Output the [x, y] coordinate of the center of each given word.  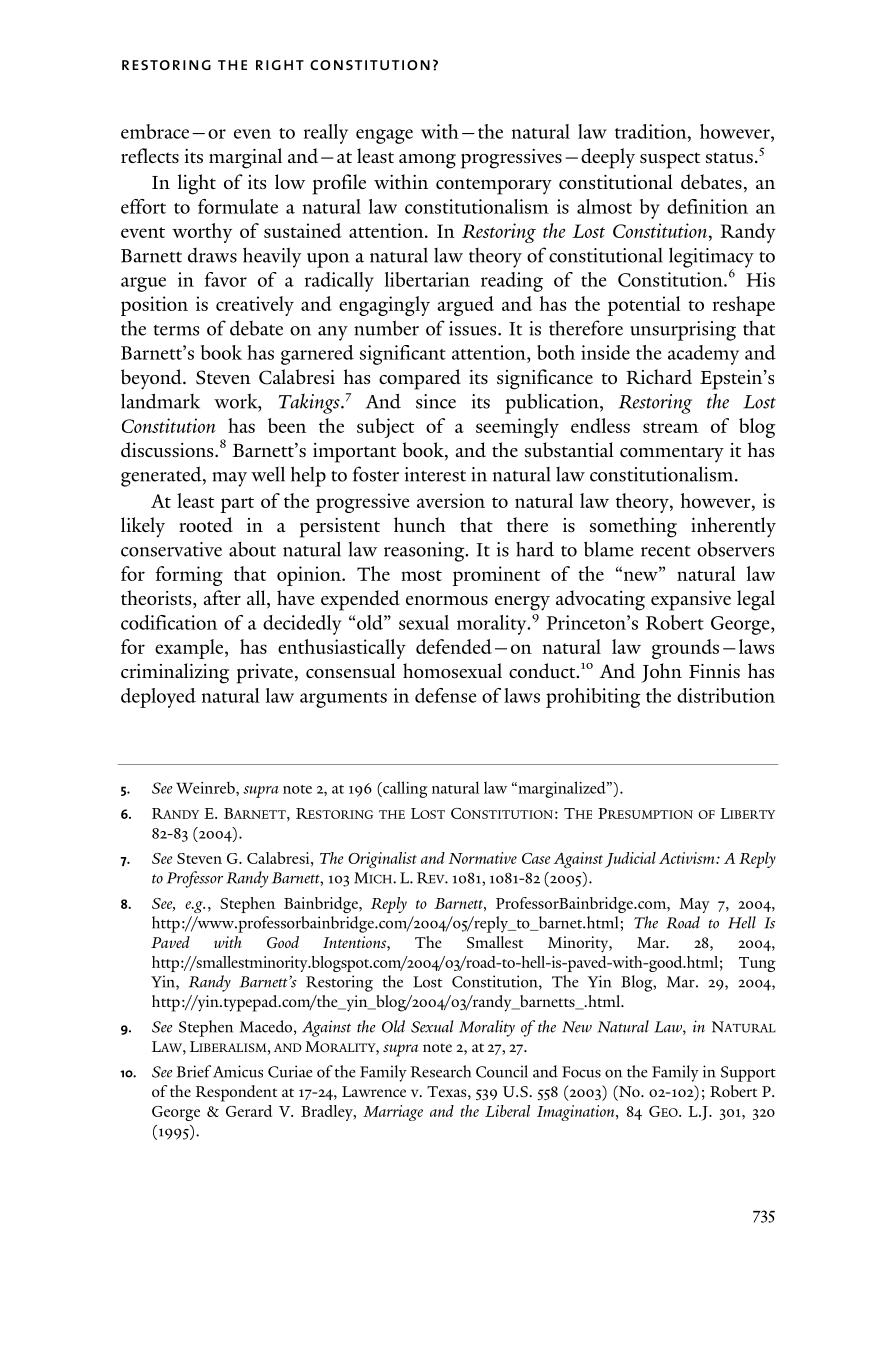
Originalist [382, 860]
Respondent [236, 1093]
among [427, 161]
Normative [483, 858]
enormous [447, 600]
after [222, 597]
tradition [652, 131]
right [280, 65]
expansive [691, 601]
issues [474, 328]
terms [176, 330]
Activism [688, 858]
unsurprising [683, 331]
